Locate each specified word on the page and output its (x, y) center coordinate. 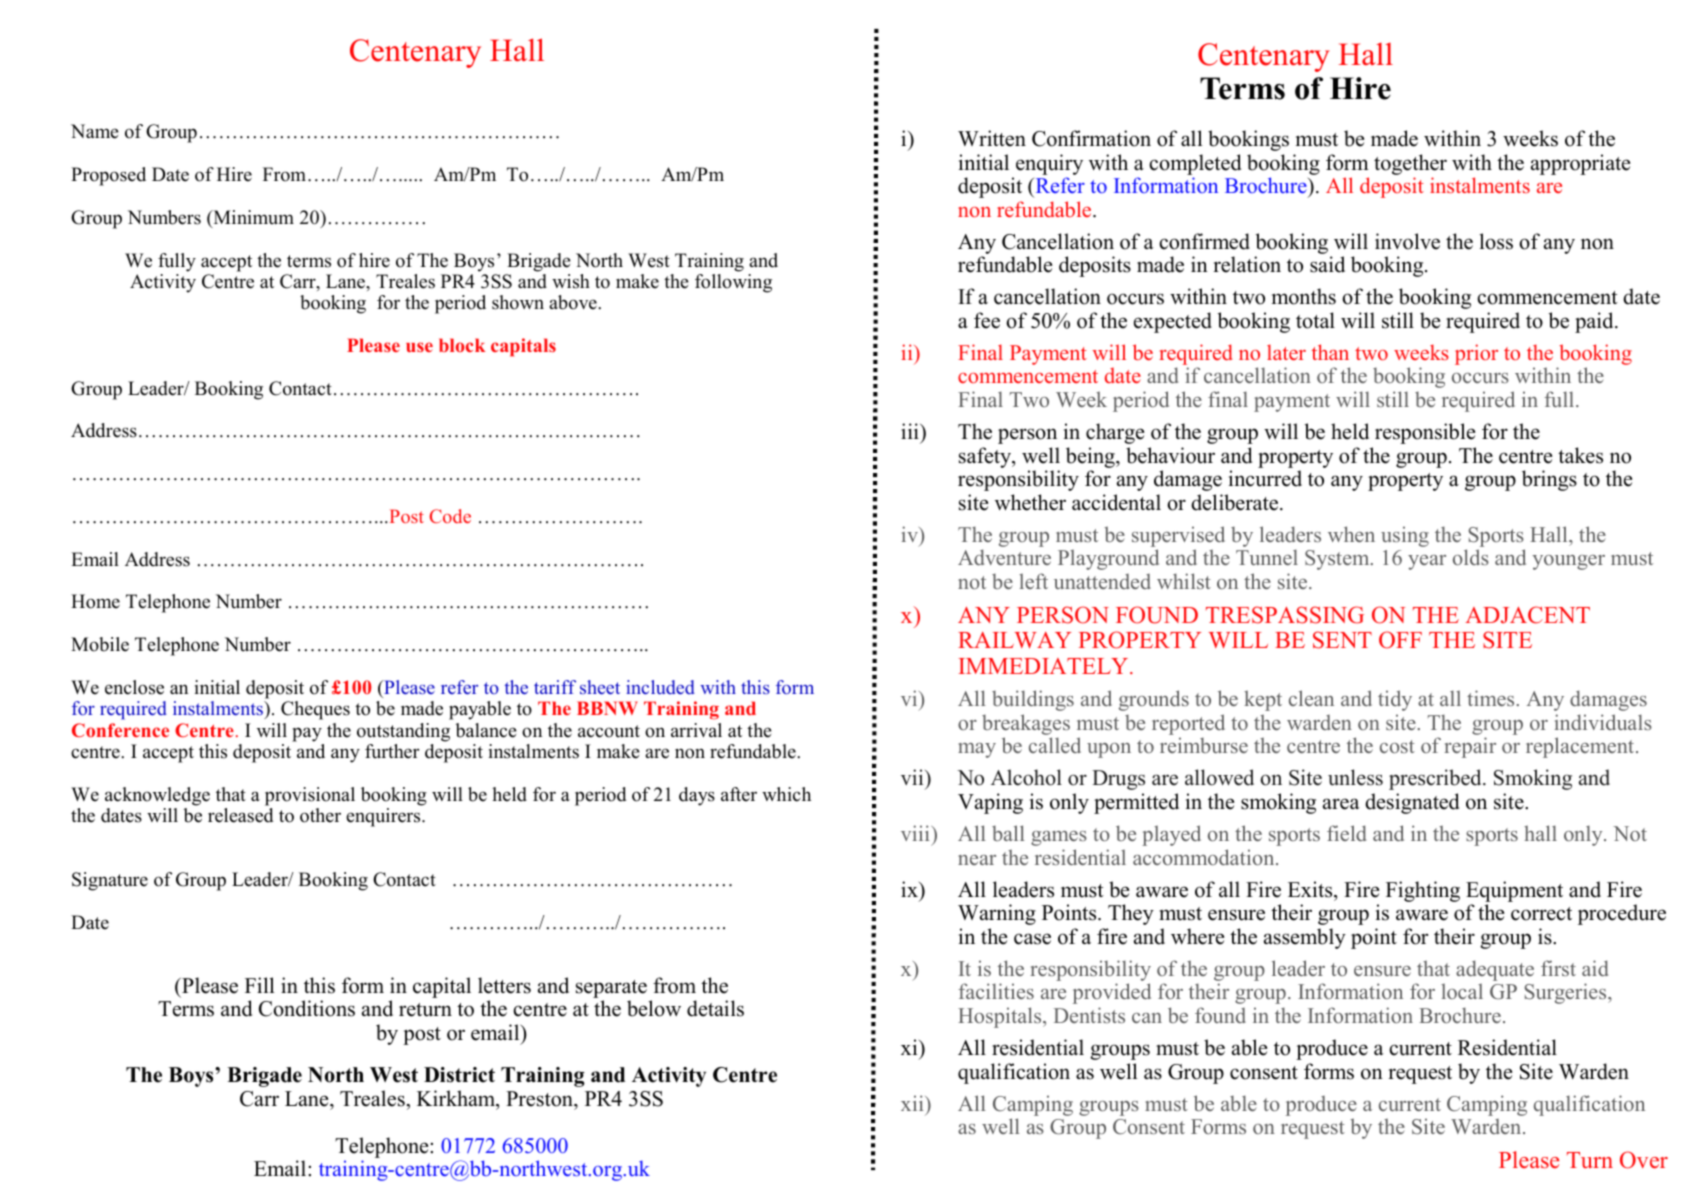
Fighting (1423, 891)
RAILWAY (1014, 640)
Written (992, 138)
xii (913, 1103)
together (1410, 164)
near (977, 860)
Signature (110, 881)
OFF (1400, 640)
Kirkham (457, 1099)
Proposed (108, 176)
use (419, 347)
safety (986, 457)
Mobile (100, 644)
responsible (1425, 433)
